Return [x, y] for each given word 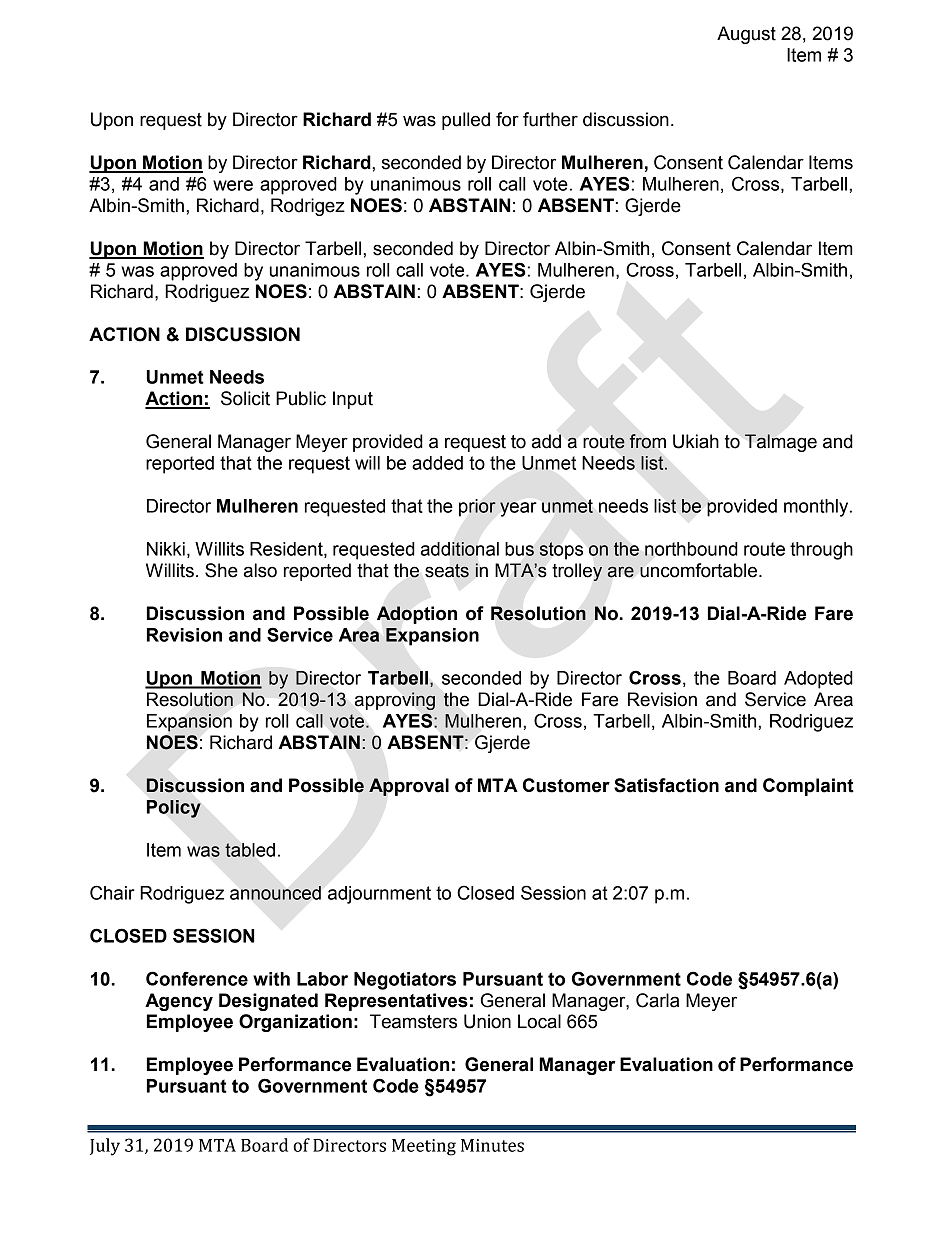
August [746, 35]
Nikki [166, 549]
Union [487, 1021]
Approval [409, 787]
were [233, 185]
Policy [174, 809]
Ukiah [696, 441]
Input [353, 400]
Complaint [808, 787]
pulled [466, 121]
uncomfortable [698, 570]
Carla [657, 1000]
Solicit [245, 398]
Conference [197, 978]
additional [460, 549]
